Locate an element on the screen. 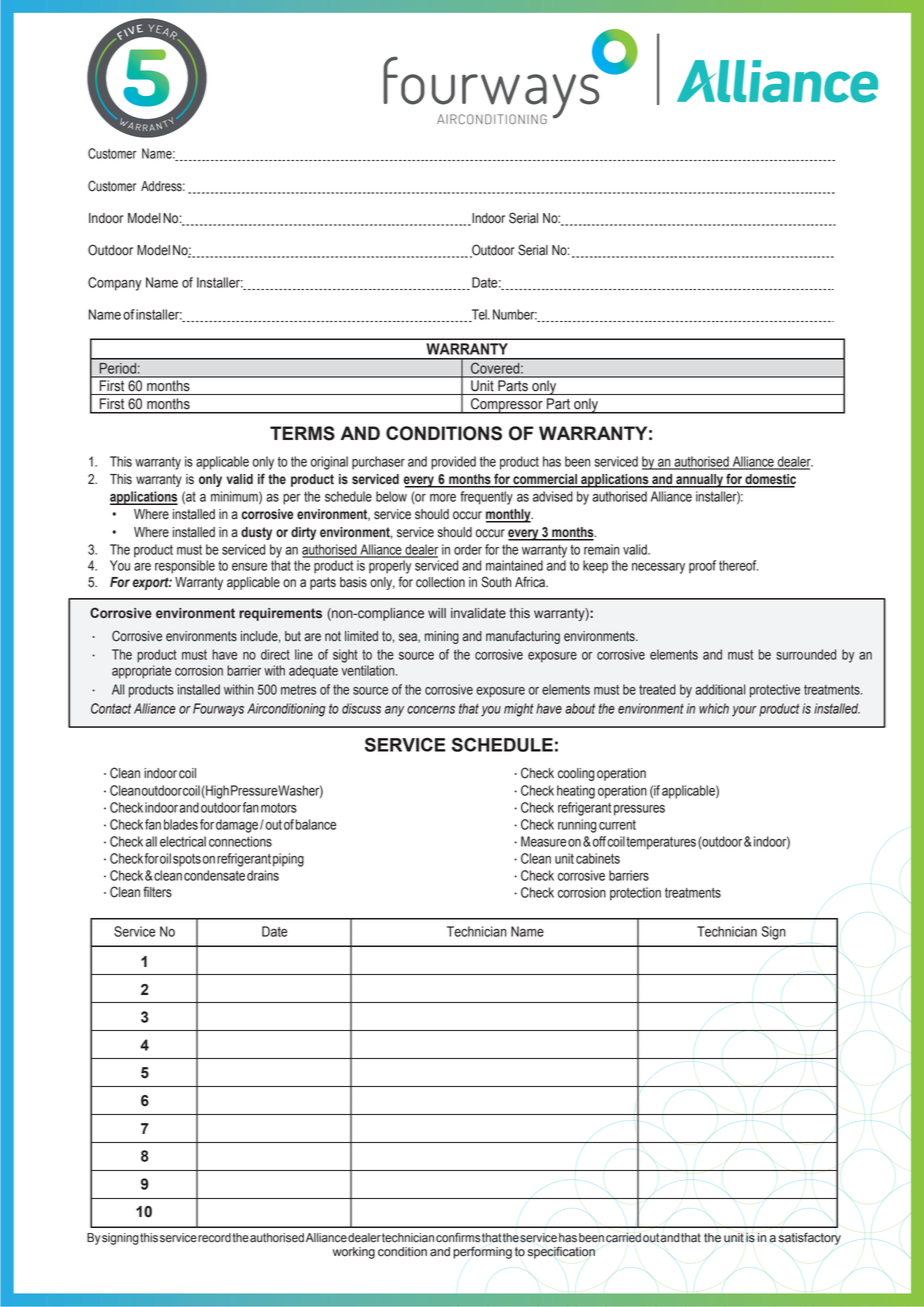  Company is located at coordinates (115, 284).
